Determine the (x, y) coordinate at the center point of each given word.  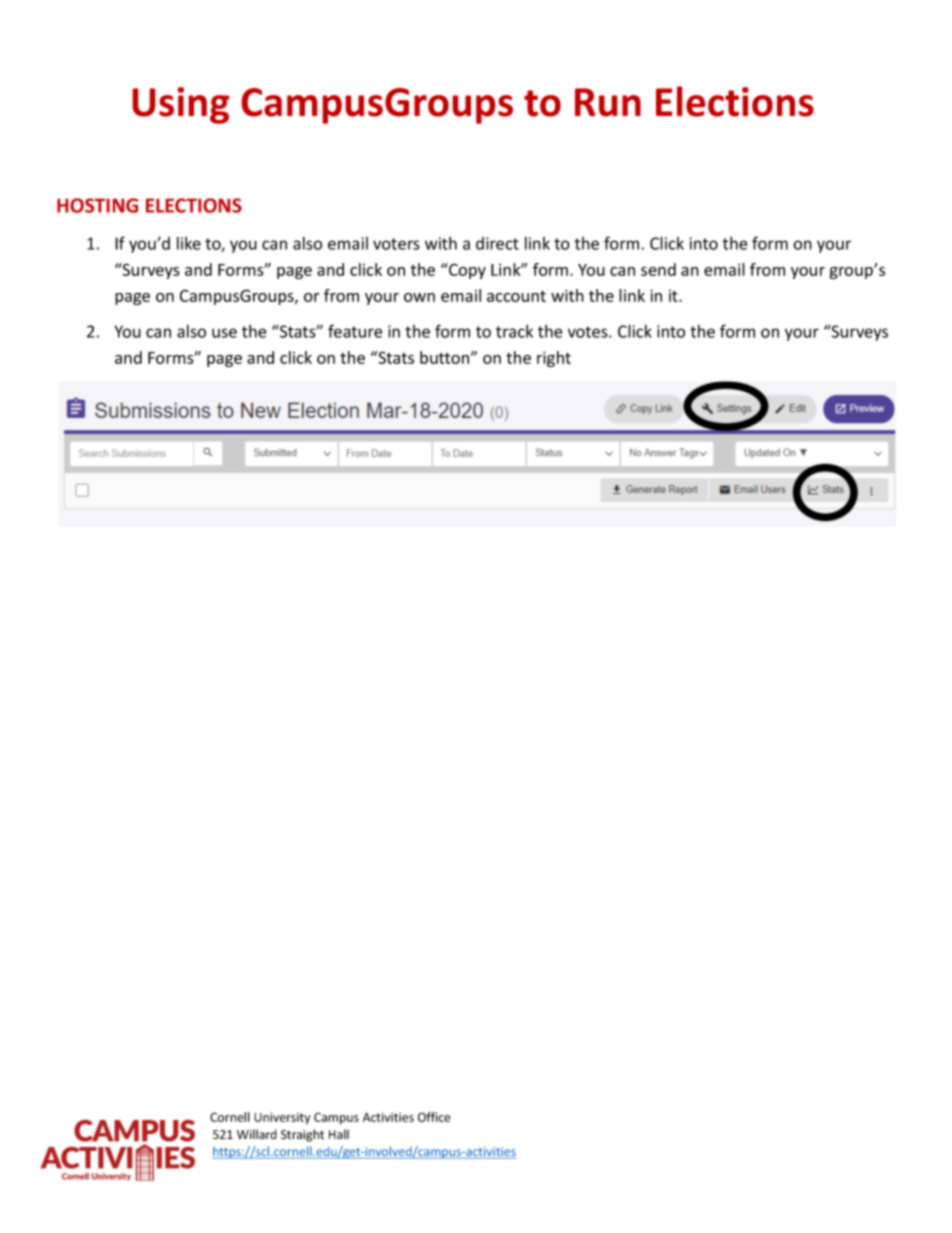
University (282, 1118)
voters (396, 244)
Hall (339, 1134)
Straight (302, 1135)
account (516, 296)
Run (608, 102)
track (514, 331)
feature (355, 331)
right (554, 359)
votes (589, 332)
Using (181, 105)
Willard (257, 1134)
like (189, 243)
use (224, 333)
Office (434, 1117)
